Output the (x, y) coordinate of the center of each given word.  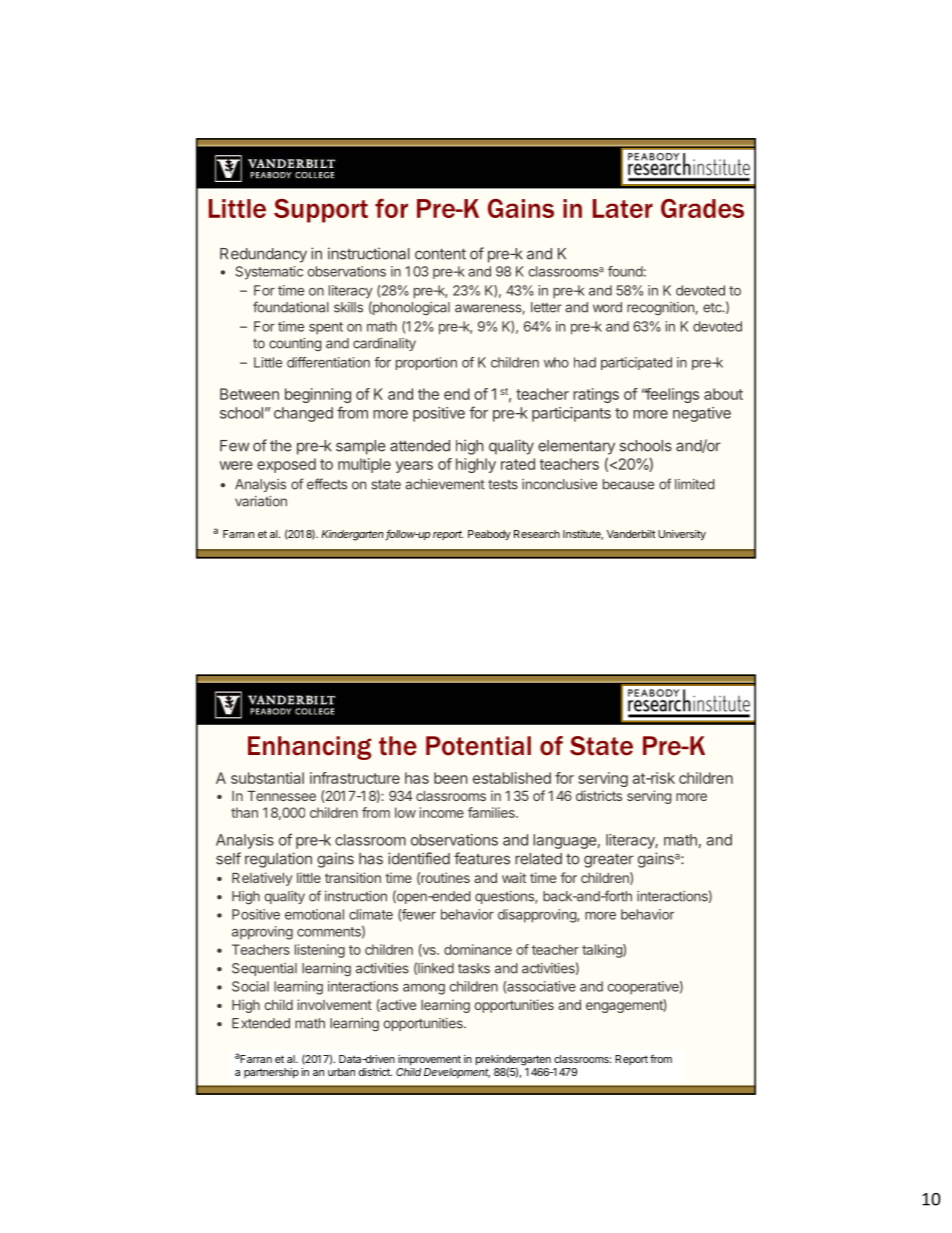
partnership (271, 1073)
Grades (702, 208)
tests (503, 485)
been (451, 778)
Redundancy (263, 255)
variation (261, 501)
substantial (267, 778)
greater (609, 861)
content (440, 254)
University (682, 535)
